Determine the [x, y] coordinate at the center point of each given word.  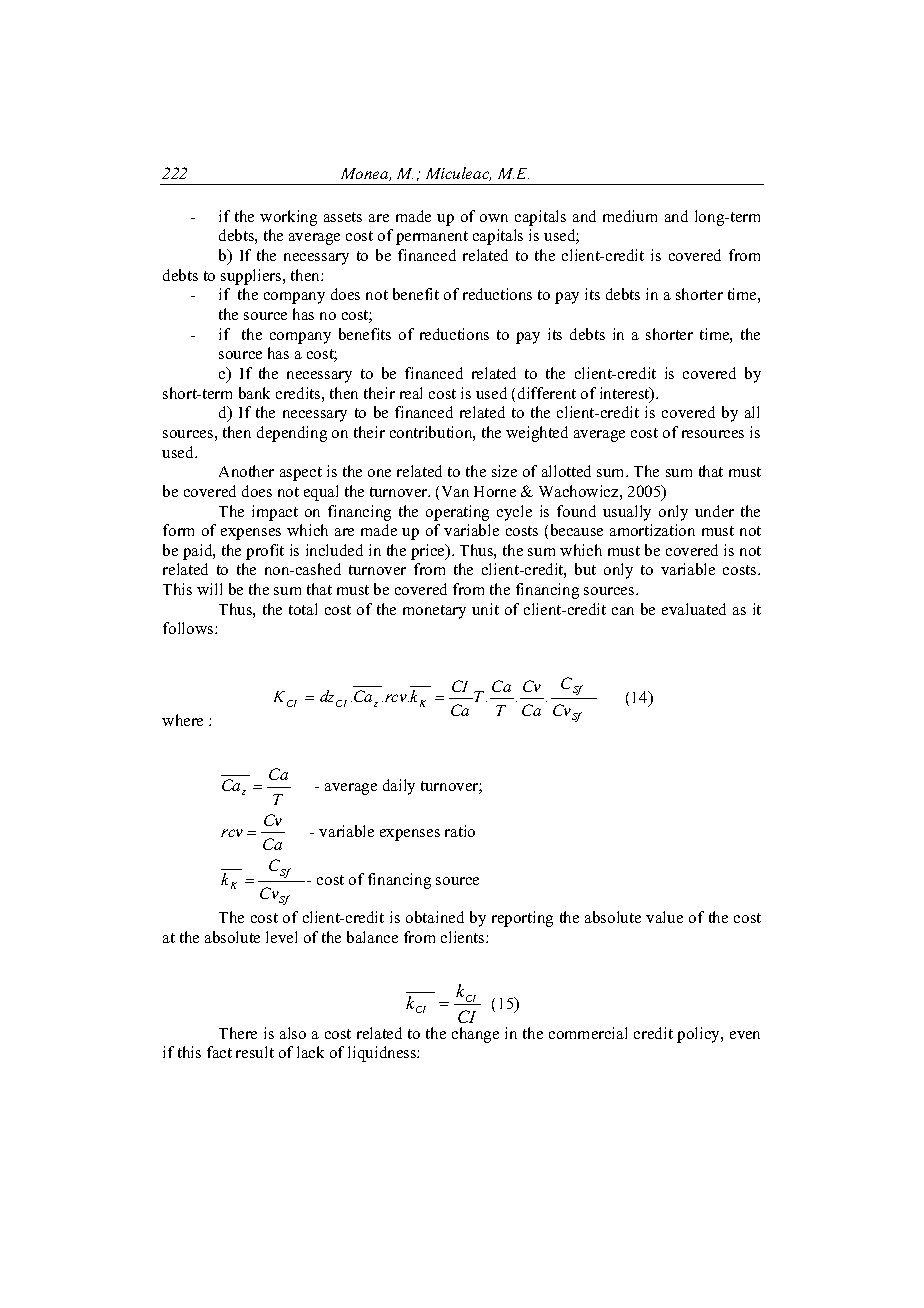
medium [630, 216]
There [238, 1033]
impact [275, 513]
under [714, 511]
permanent [432, 238]
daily [399, 787]
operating [457, 513]
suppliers [252, 277]
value [664, 917]
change [475, 1035]
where [182, 720]
